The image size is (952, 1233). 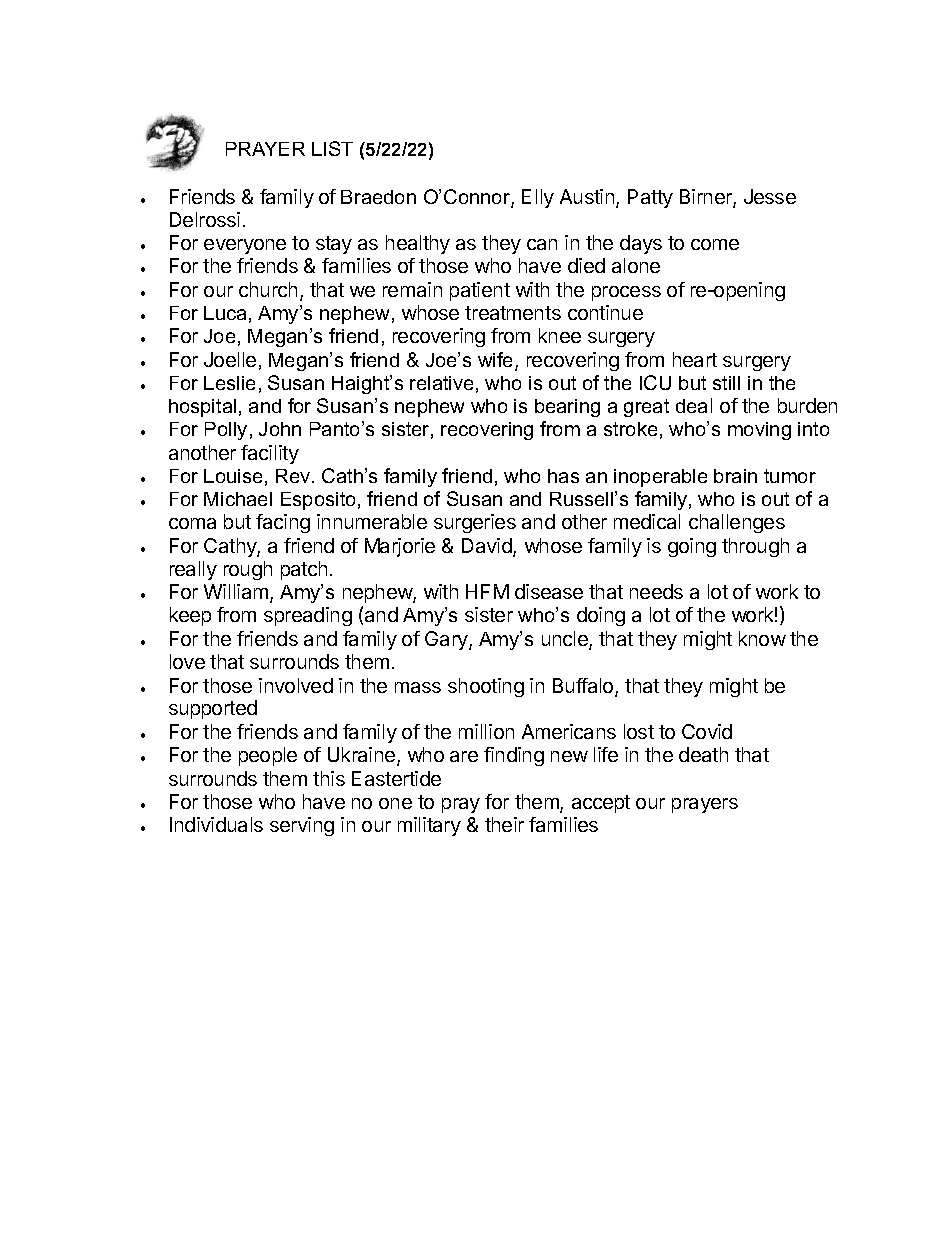 What do you see at coordinates (237, 593) in the screenshot?
I see `William` at bounding box center [237, 593].
